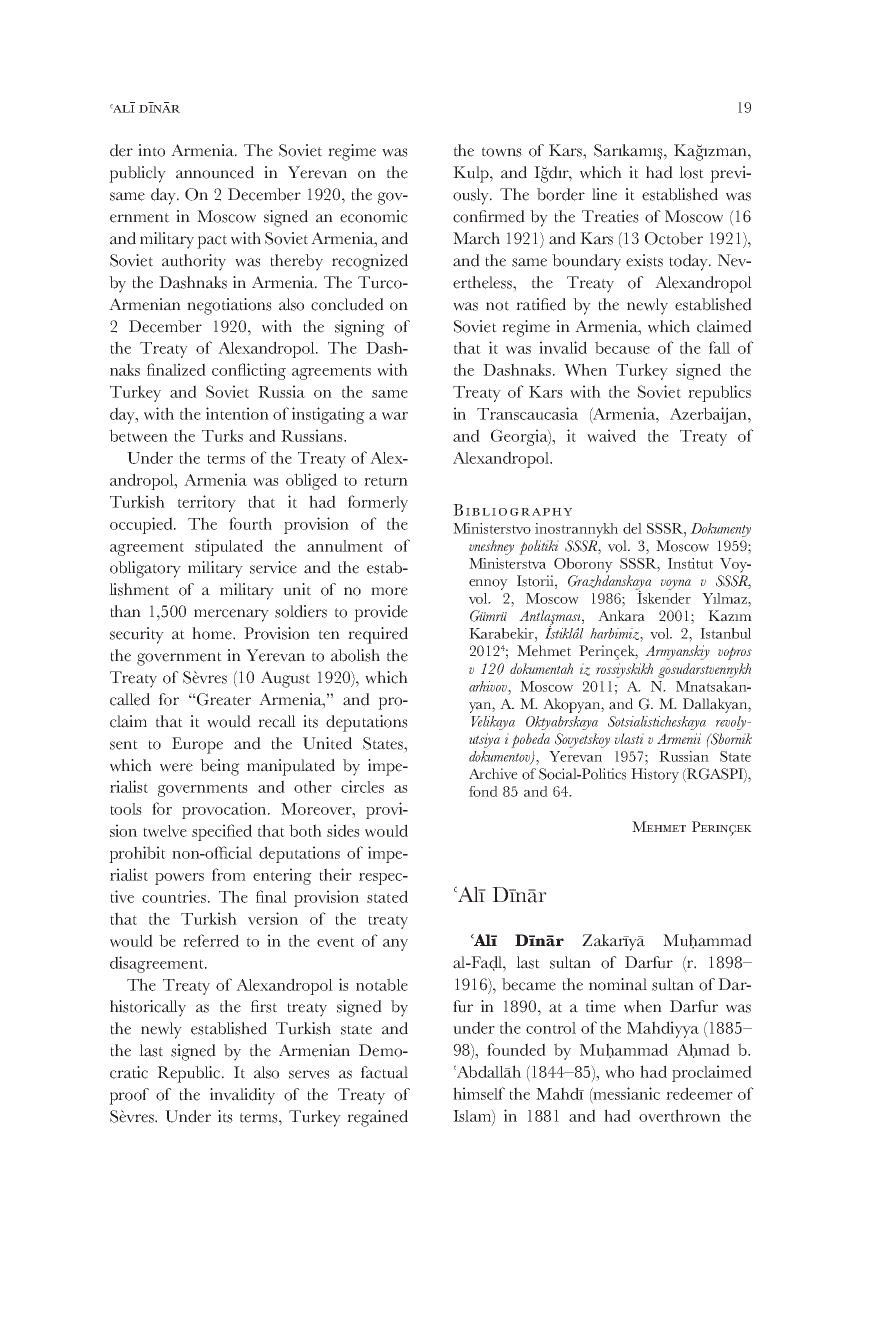 This screenshot has width=896, height=1319. I want to click on return, so click(386, 481).
